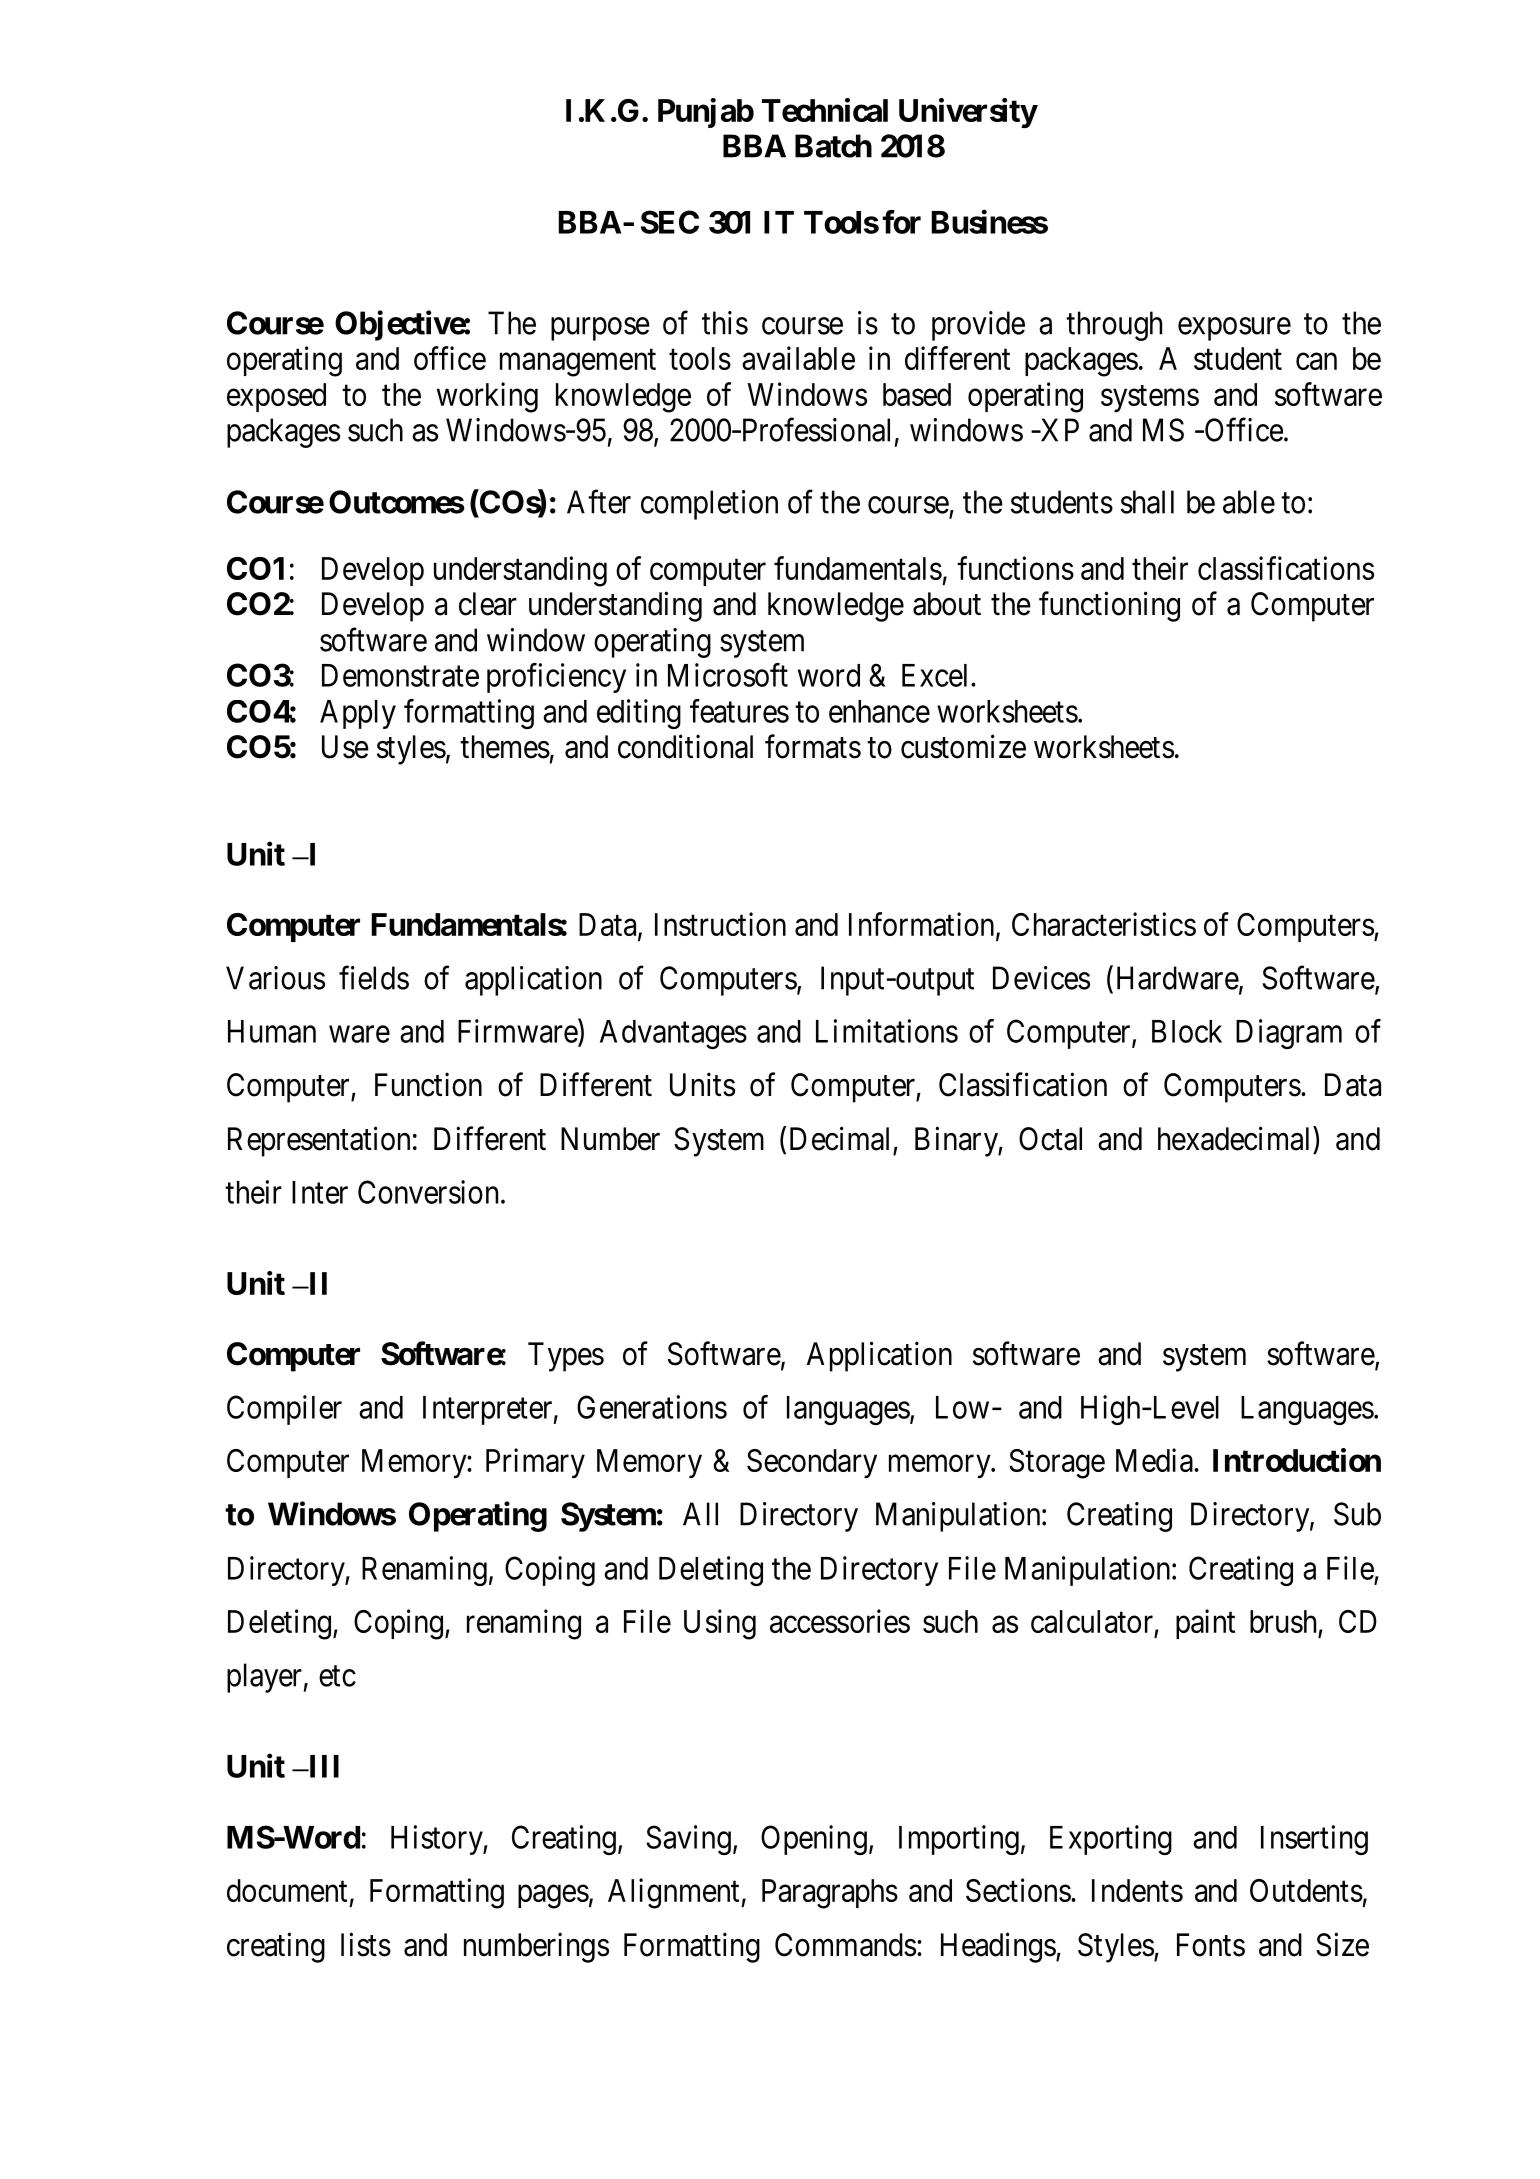 The width and height of the screenshot is (1540, 2179). What do you see at coordinates (1205, 1624) in the screenshot?
I see `paint` at bounding box center [1205, 1624].
